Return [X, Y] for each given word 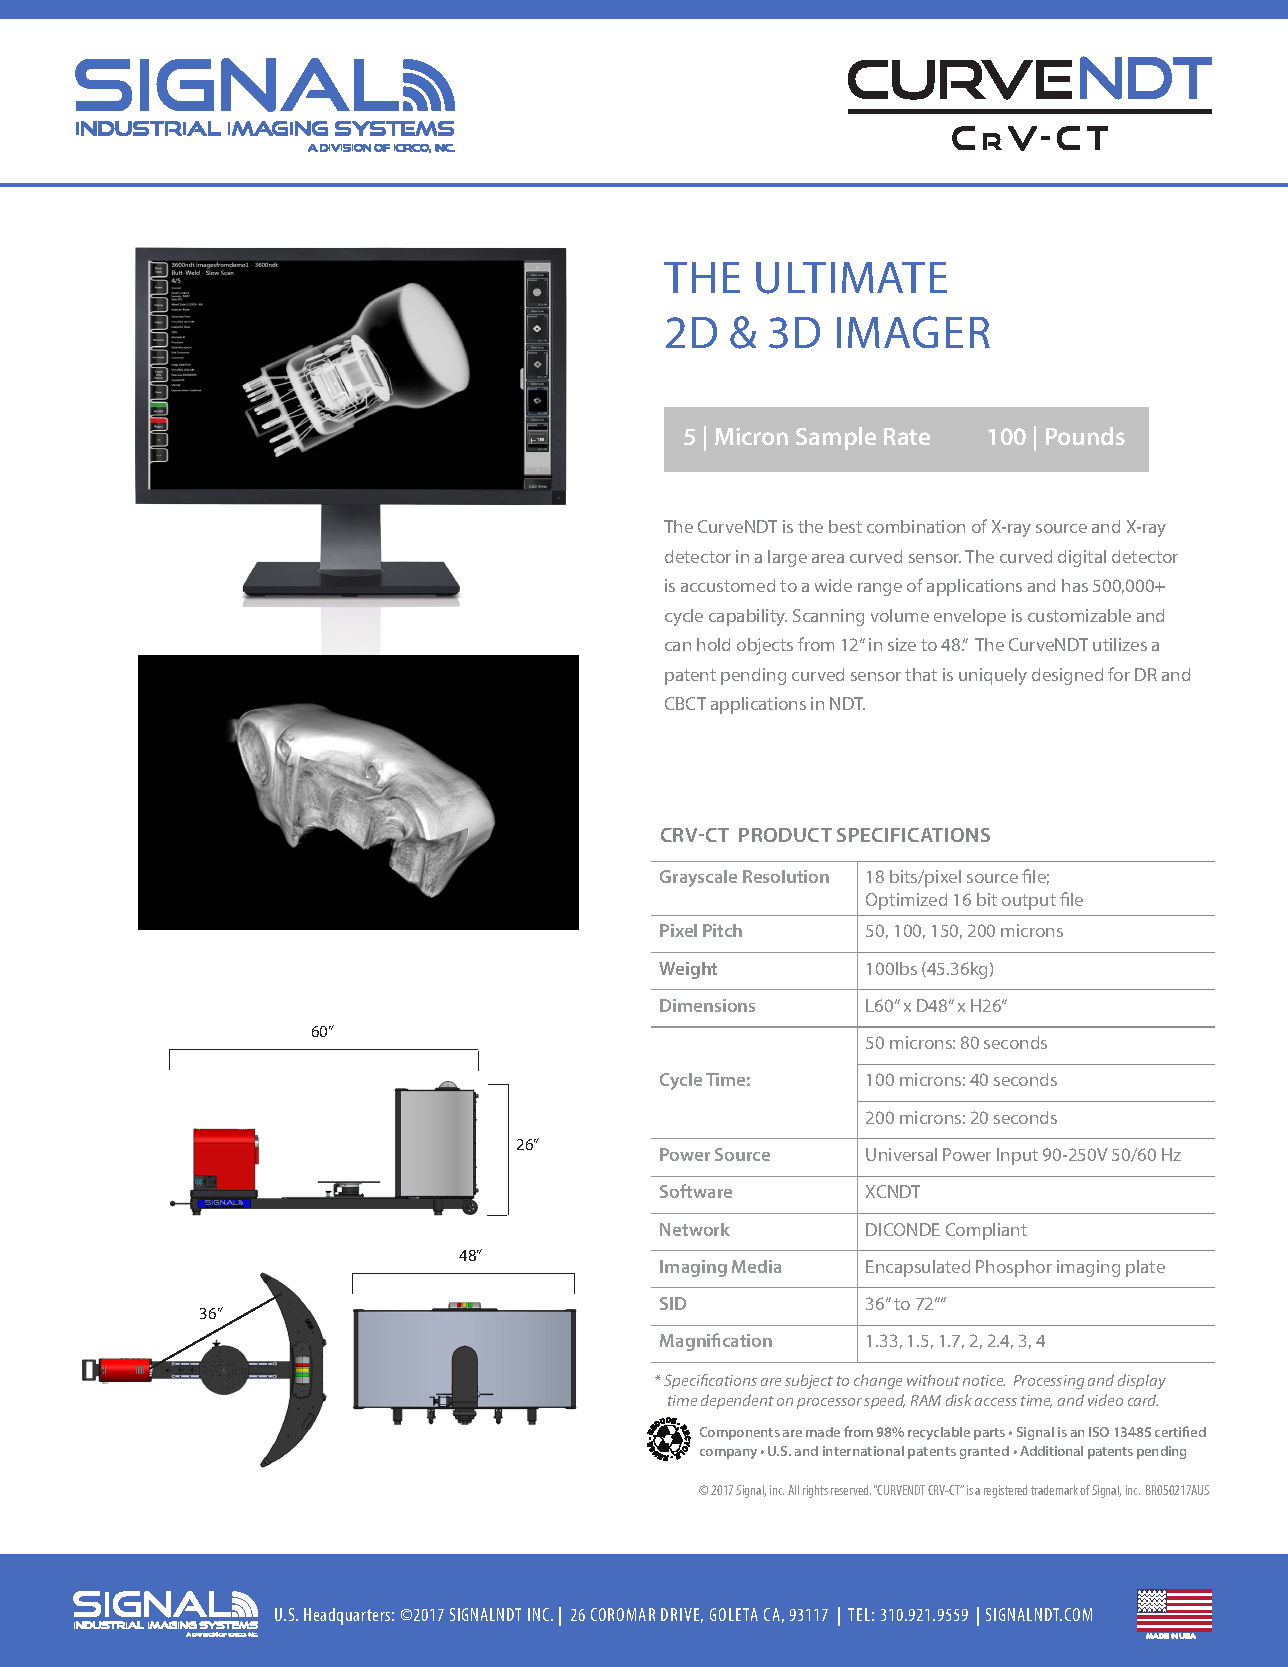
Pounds [1085, 436]
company [728, 1454]
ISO [1099, 1432]
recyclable [939, 1433]
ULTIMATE [851, 278]
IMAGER [913, 332]
